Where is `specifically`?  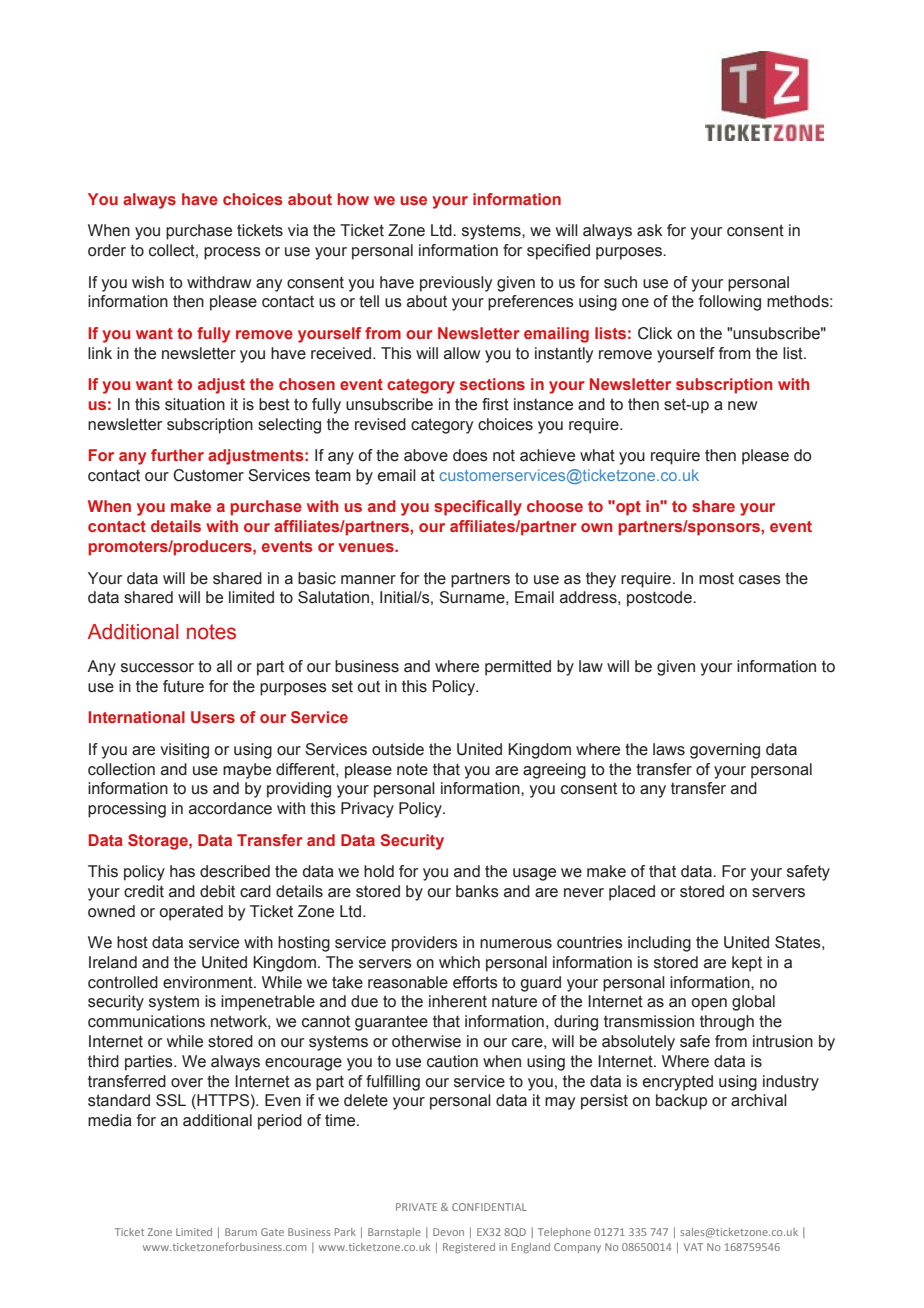 specifically is located at coordinates (478, 508).
